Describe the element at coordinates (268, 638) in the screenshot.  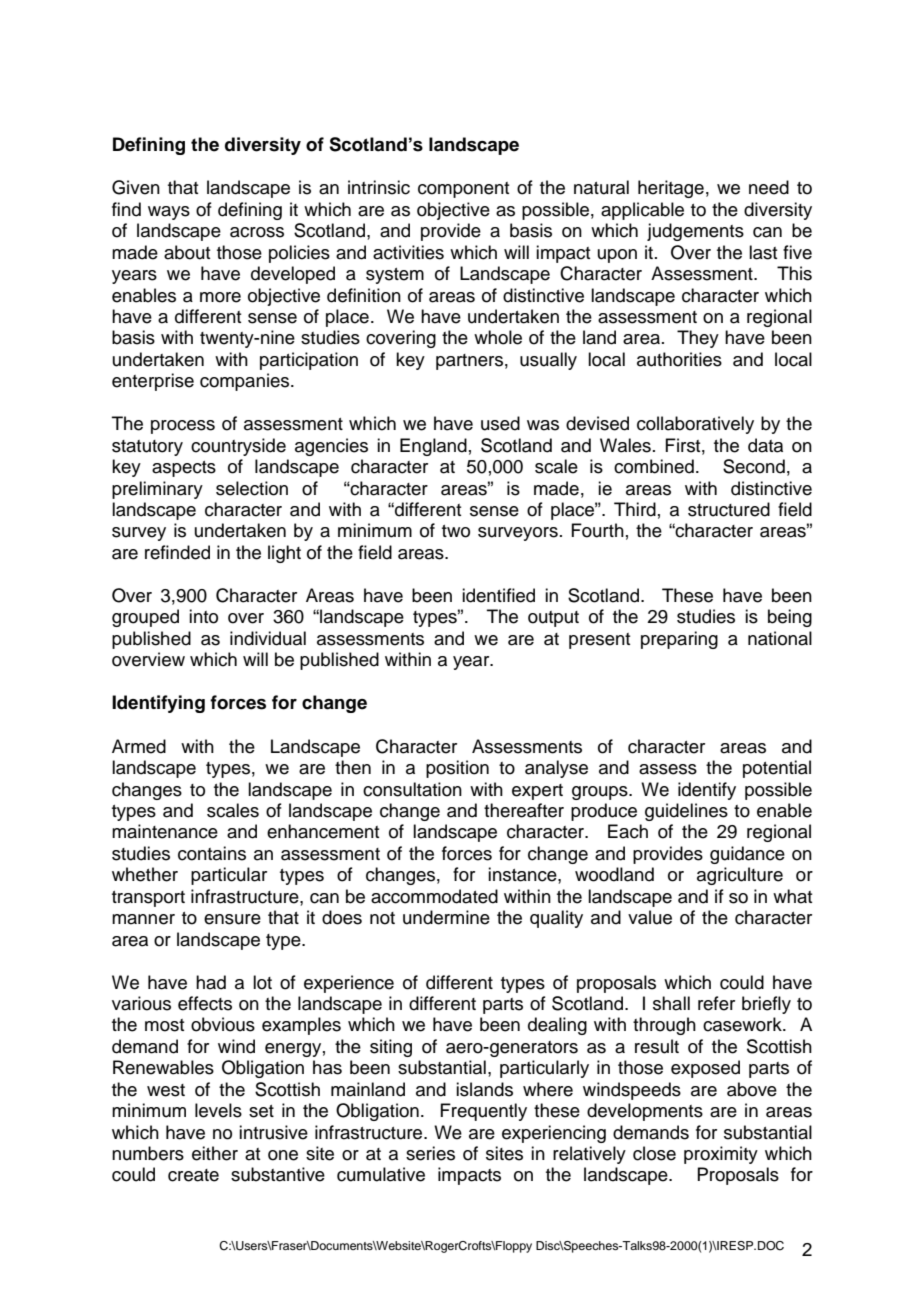
I see `individual` at that location.
